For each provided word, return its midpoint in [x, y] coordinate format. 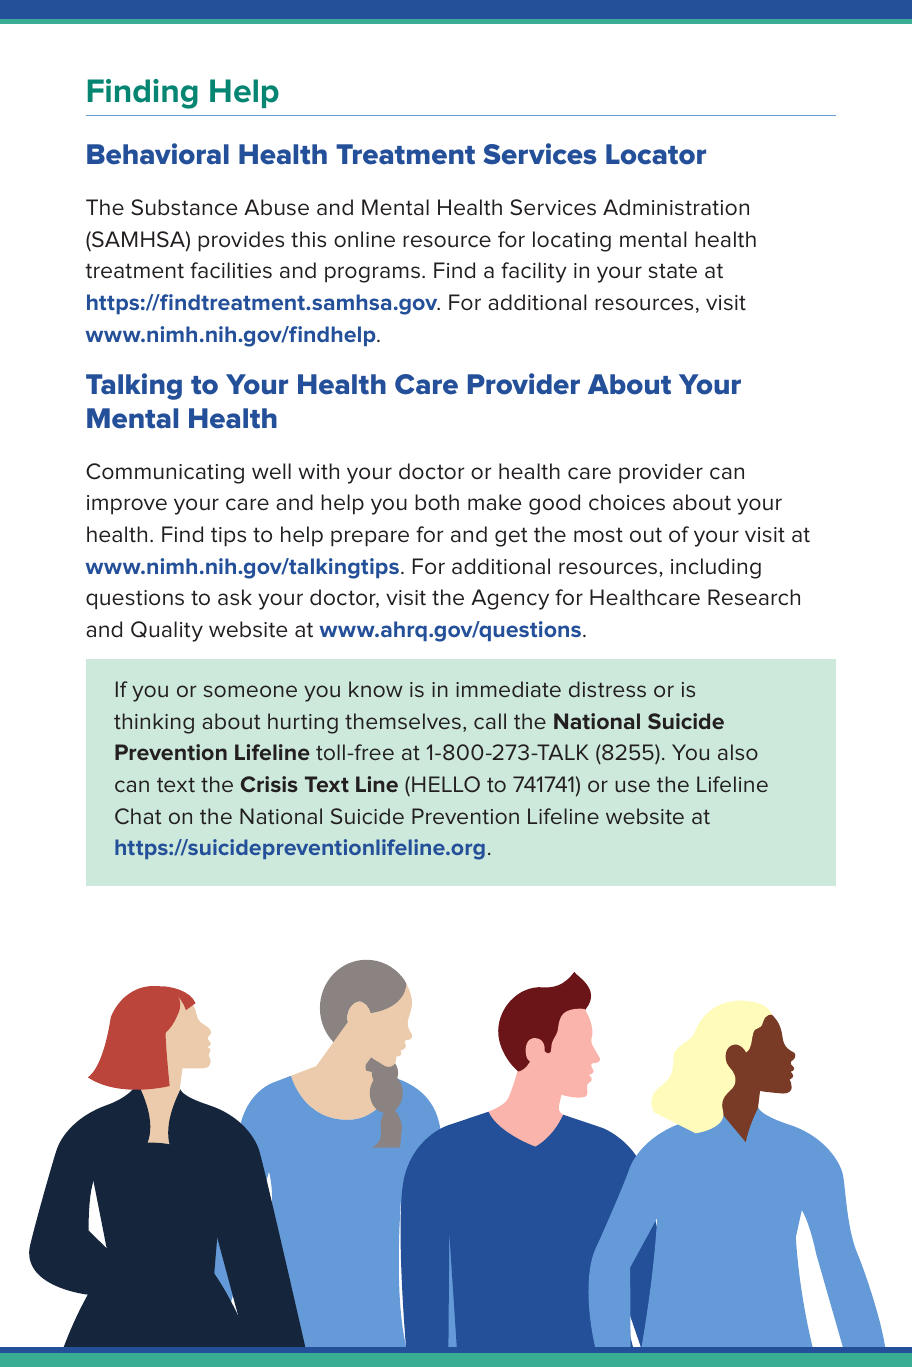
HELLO [446, 784]
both [437, 502]
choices [627, 502]
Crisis [269, 784]
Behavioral [158, 154]
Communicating [165, 473]
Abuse [276, 207]
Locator [656, 154]
